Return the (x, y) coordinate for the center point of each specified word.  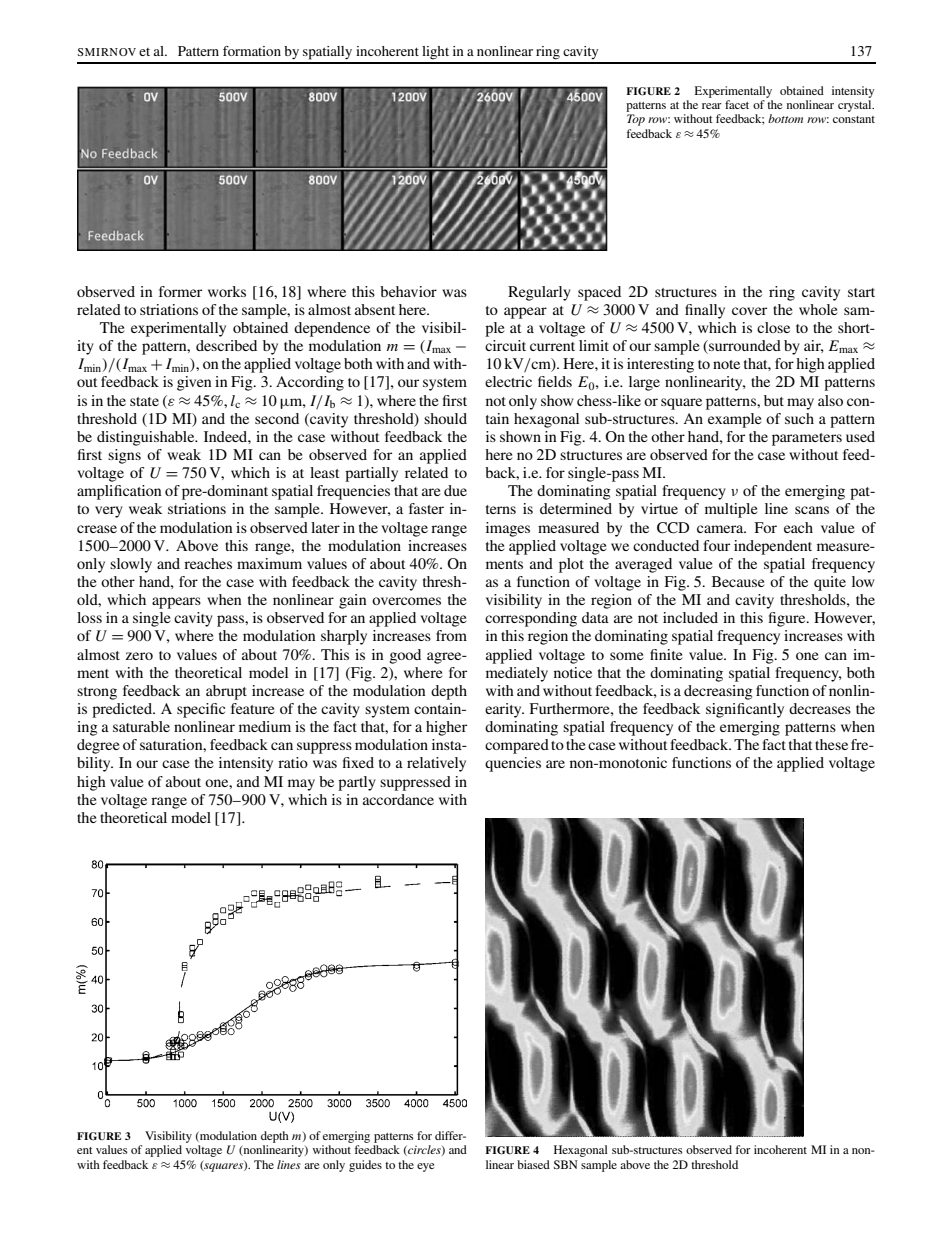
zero (139, 656)
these (831, 744)
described (226, 345)
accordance (398, 799)
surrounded (744, 347)
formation (252, 51)
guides (365, 1166)
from (451, 635)
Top (636, 120)
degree (98, 746)
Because (738, 581)
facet (737, 104)
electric (508, 381)
